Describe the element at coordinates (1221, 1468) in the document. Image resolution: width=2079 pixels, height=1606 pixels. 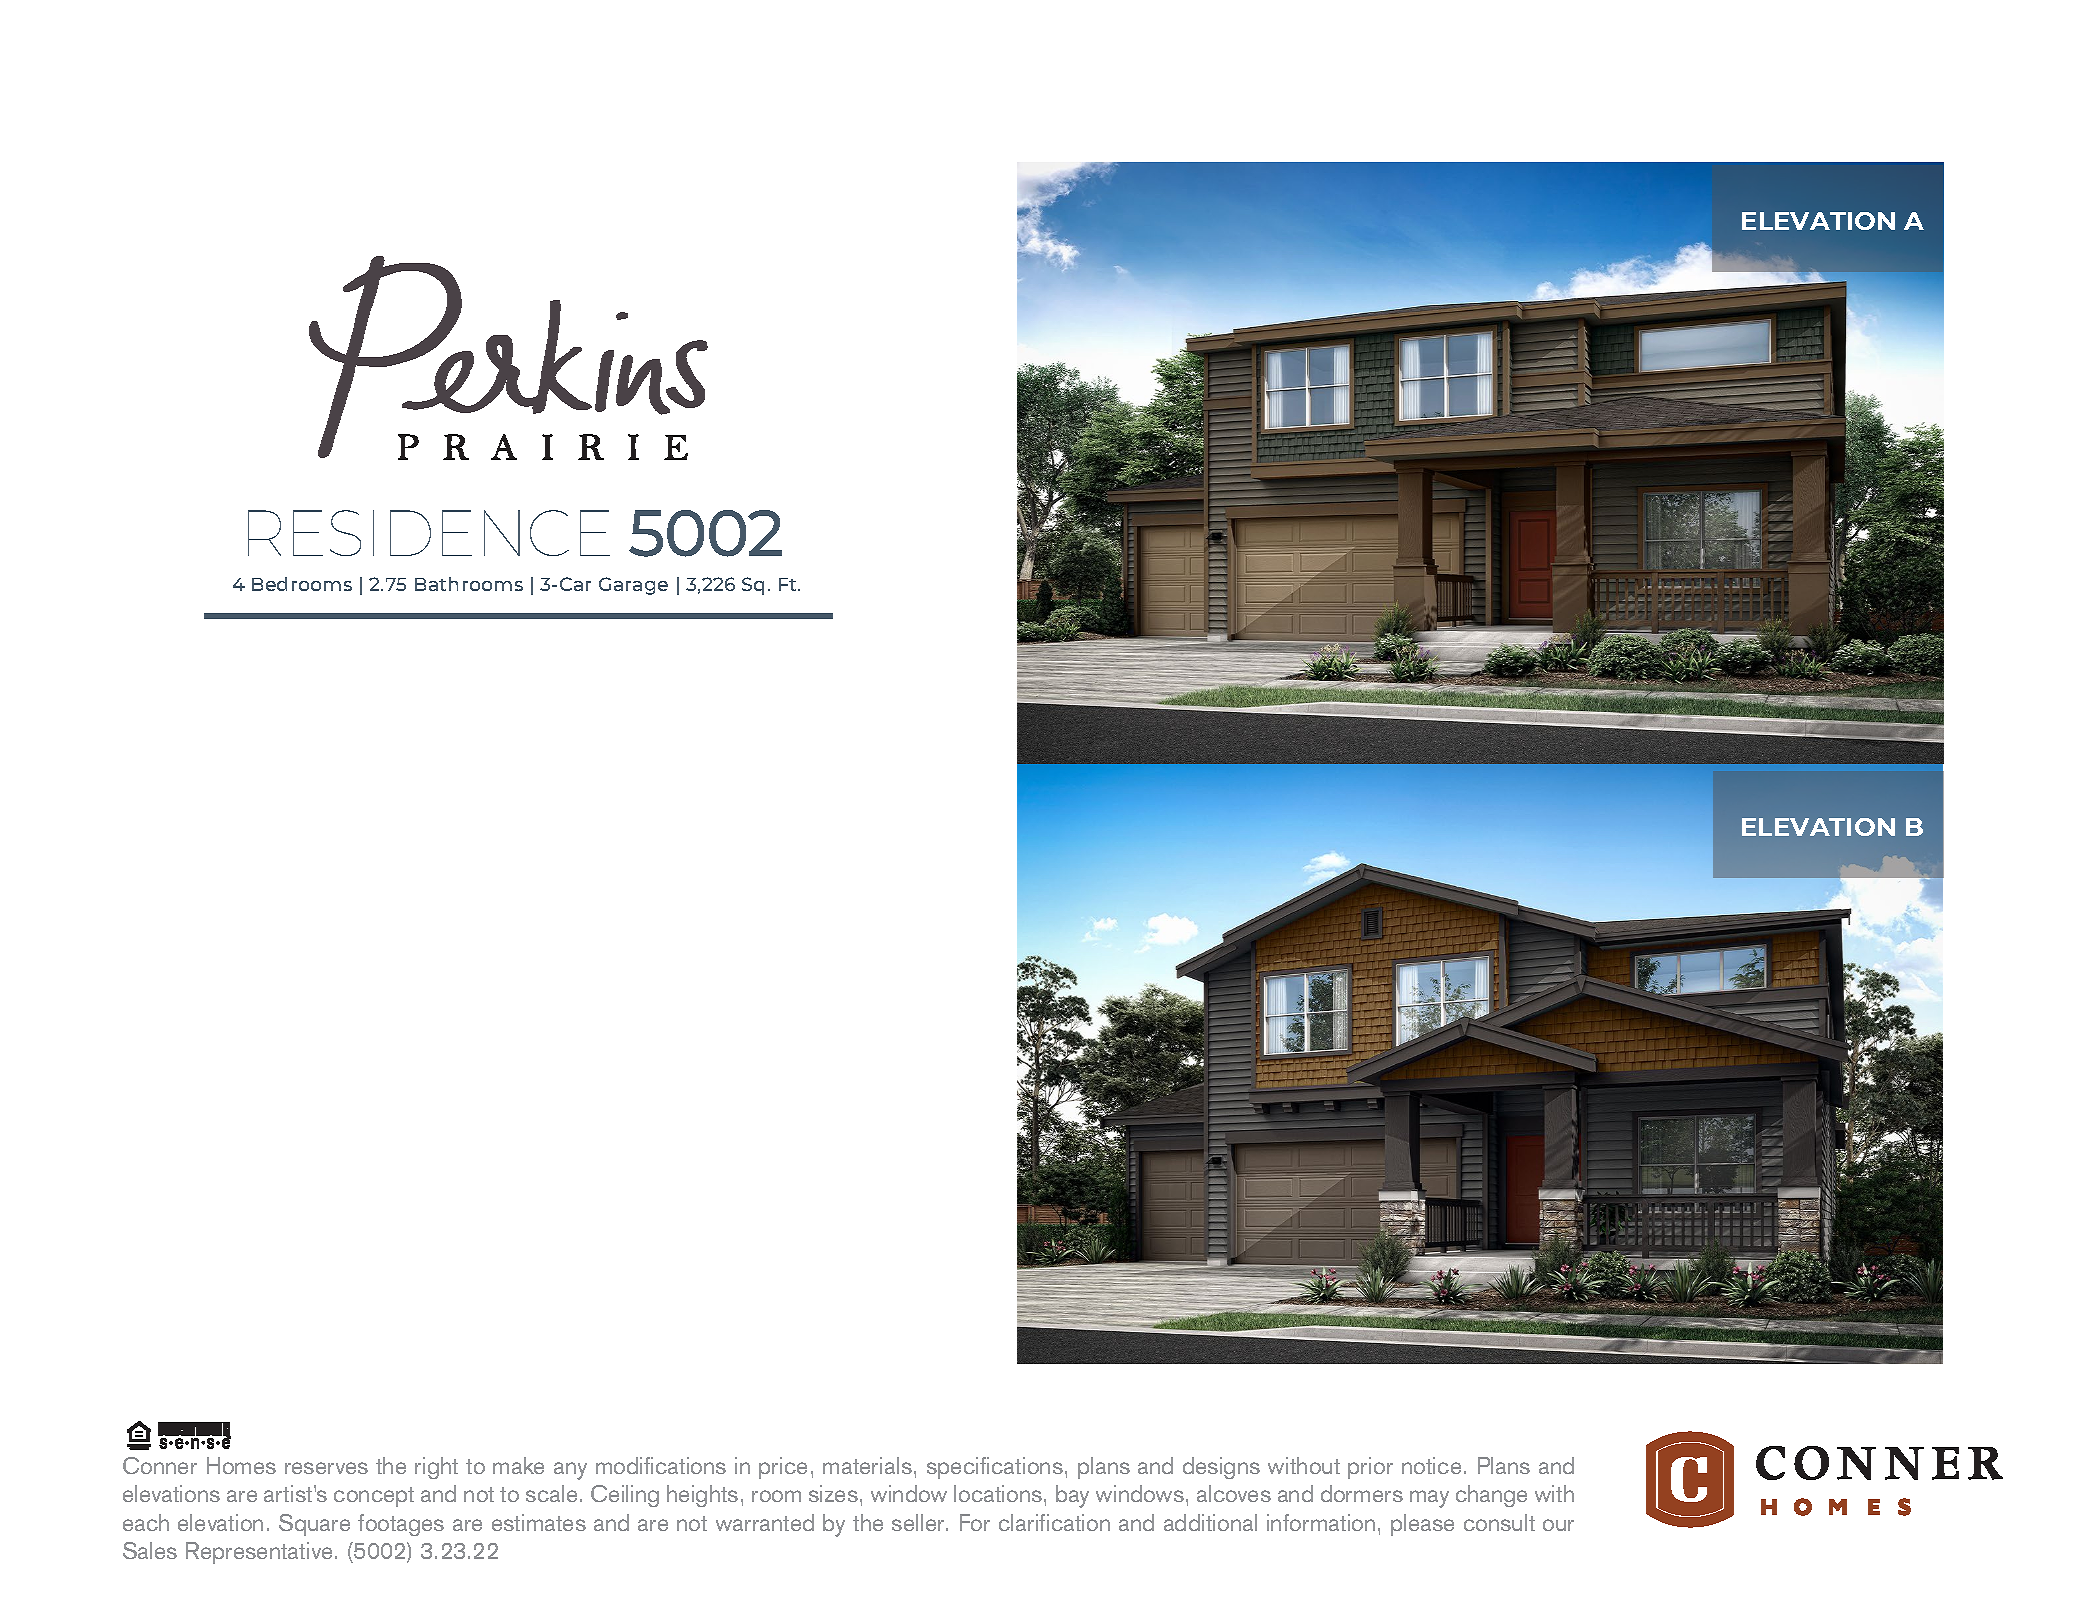
I see `designs` at that location.
